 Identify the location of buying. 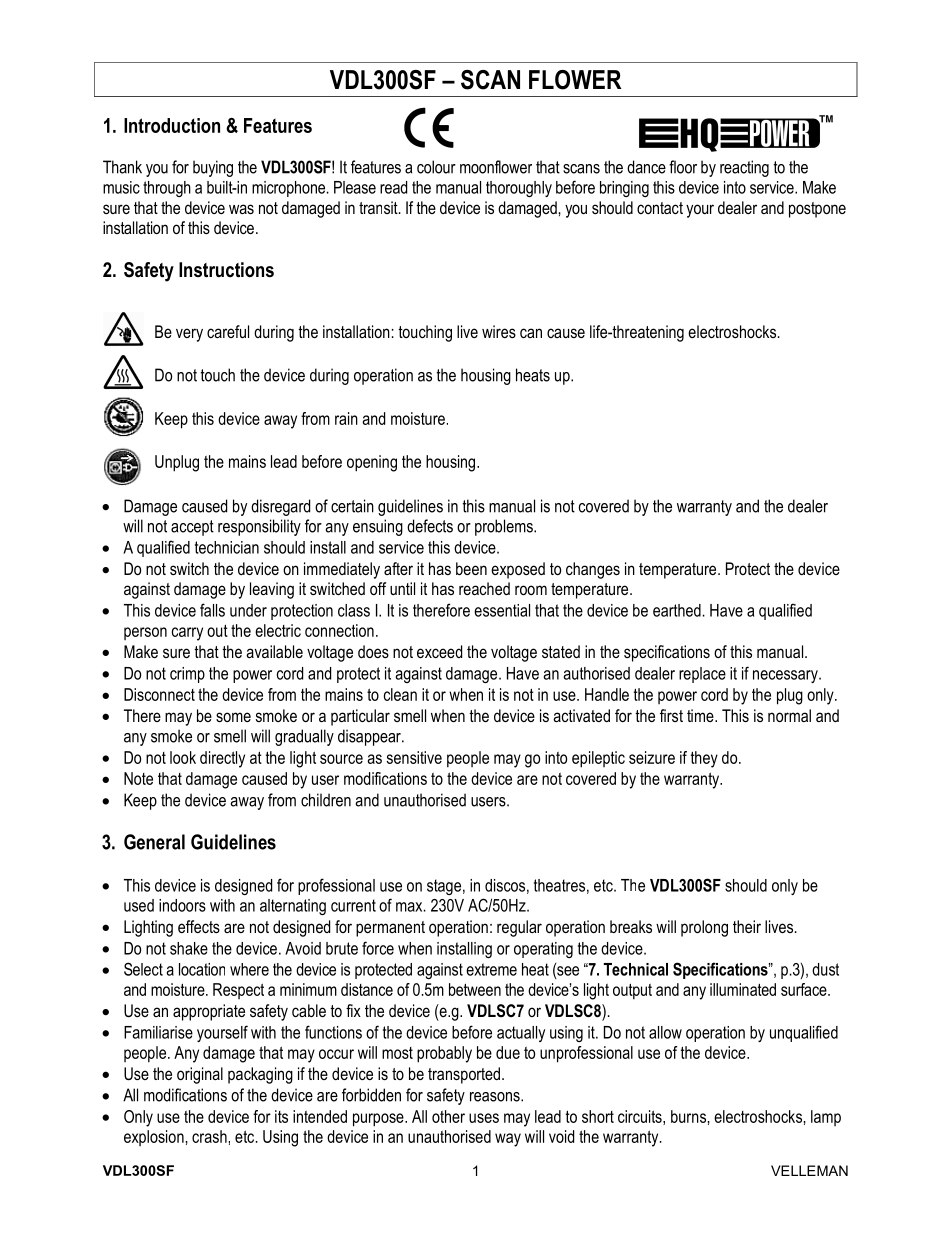
(213, 168).
